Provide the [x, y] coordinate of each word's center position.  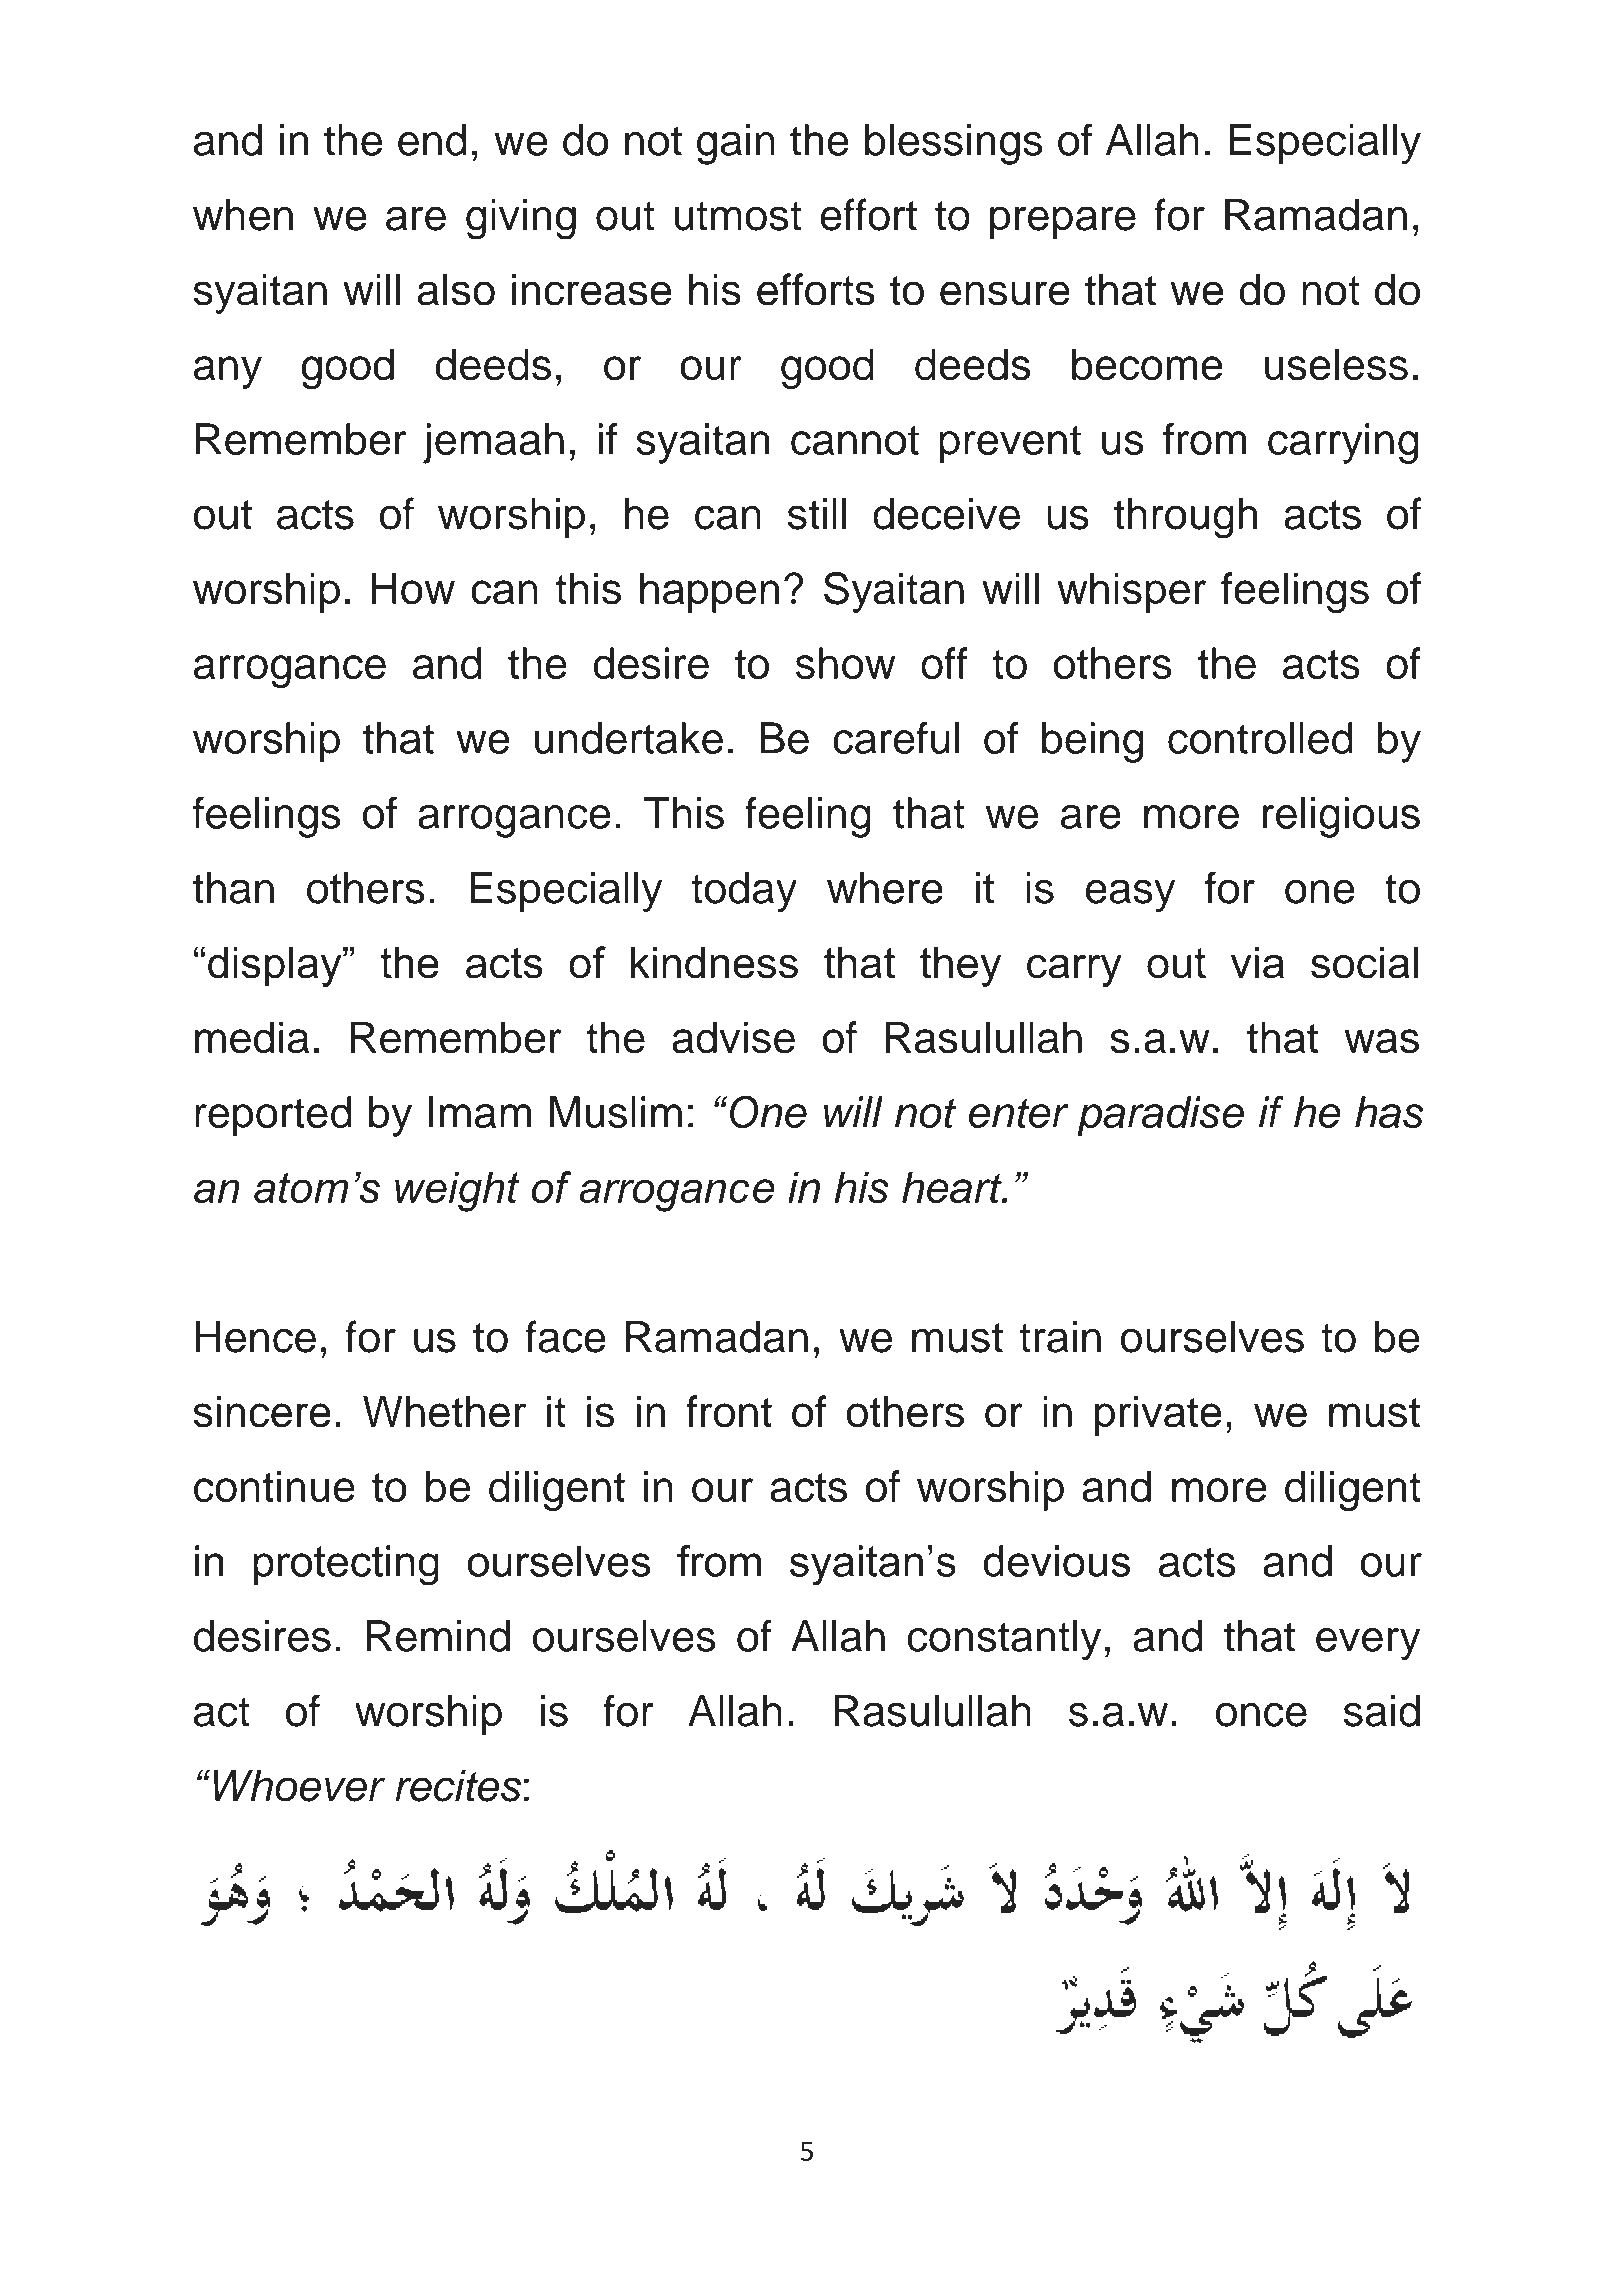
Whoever [299, 1786]
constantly [1004, 1640]
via [1257, 963]
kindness [714, 963]
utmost [738, 216]
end [432, 140]
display [276, 966]
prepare [1063, 222]
